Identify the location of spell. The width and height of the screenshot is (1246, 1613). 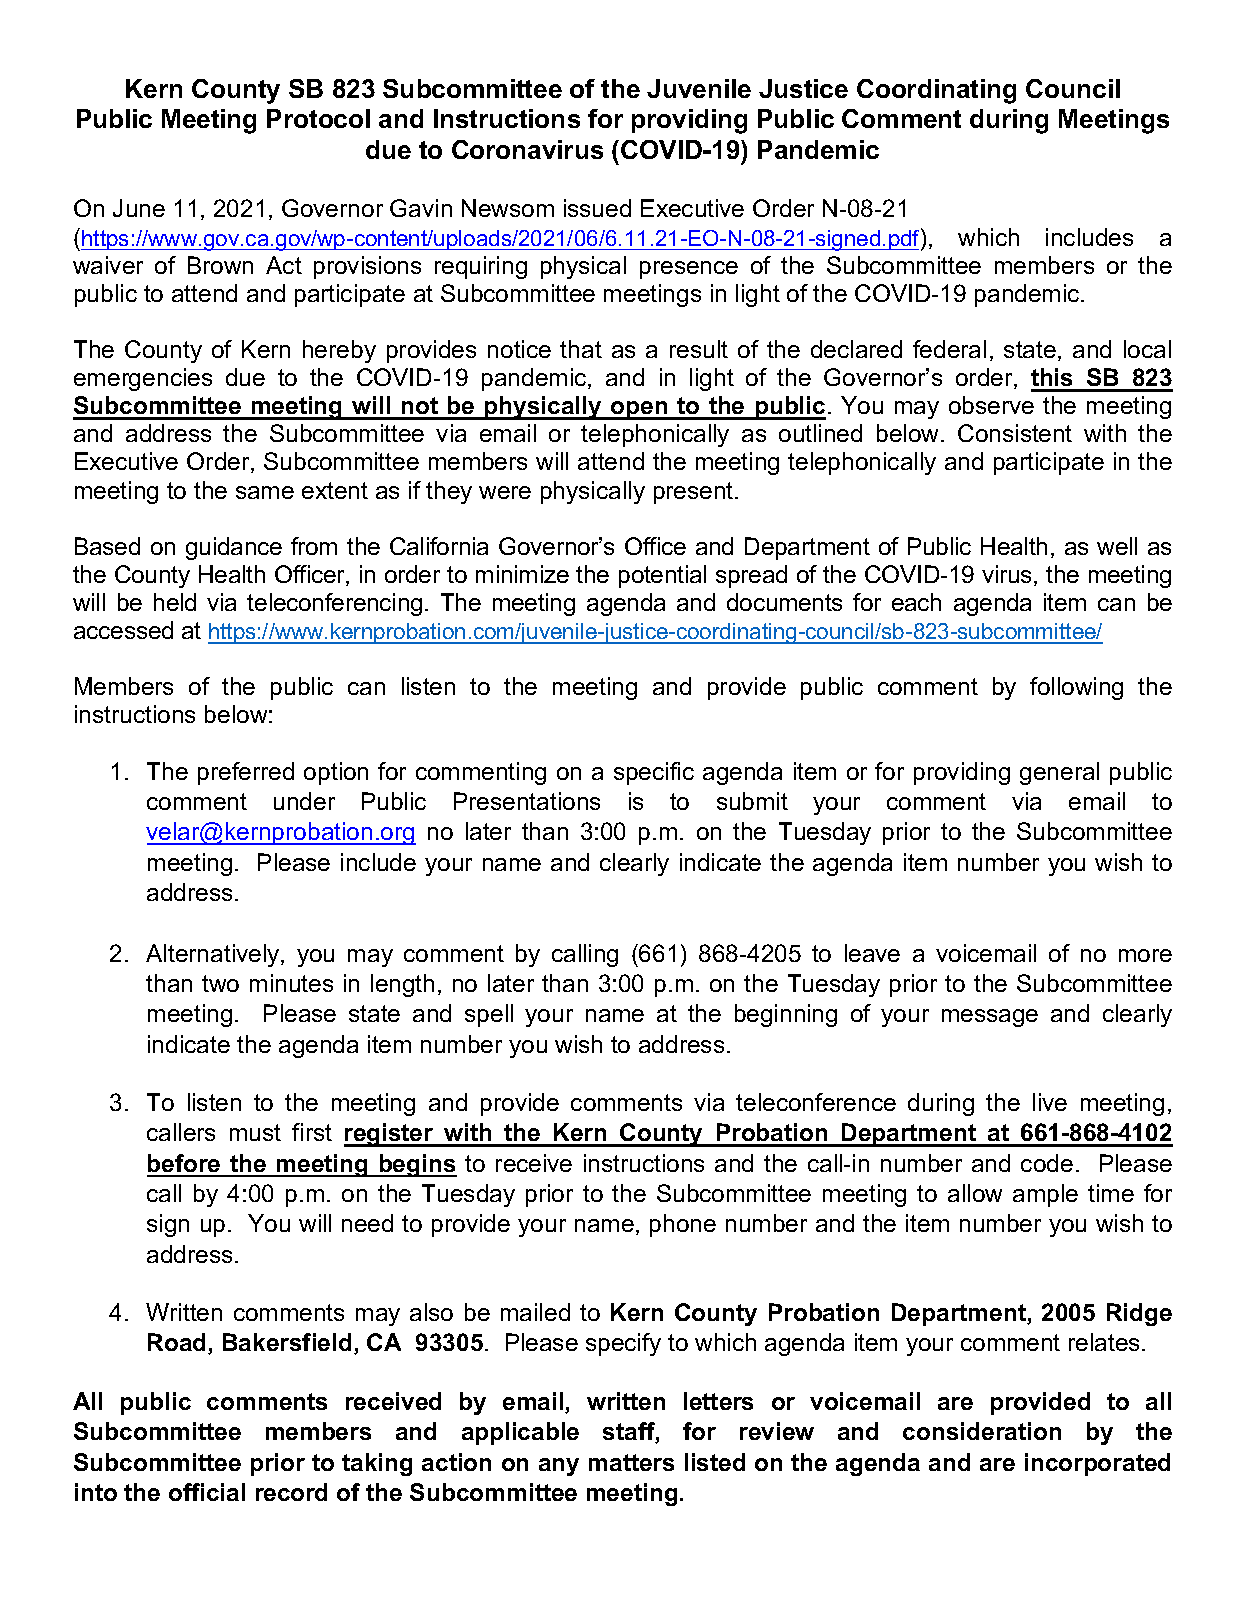
(489, 1015).
